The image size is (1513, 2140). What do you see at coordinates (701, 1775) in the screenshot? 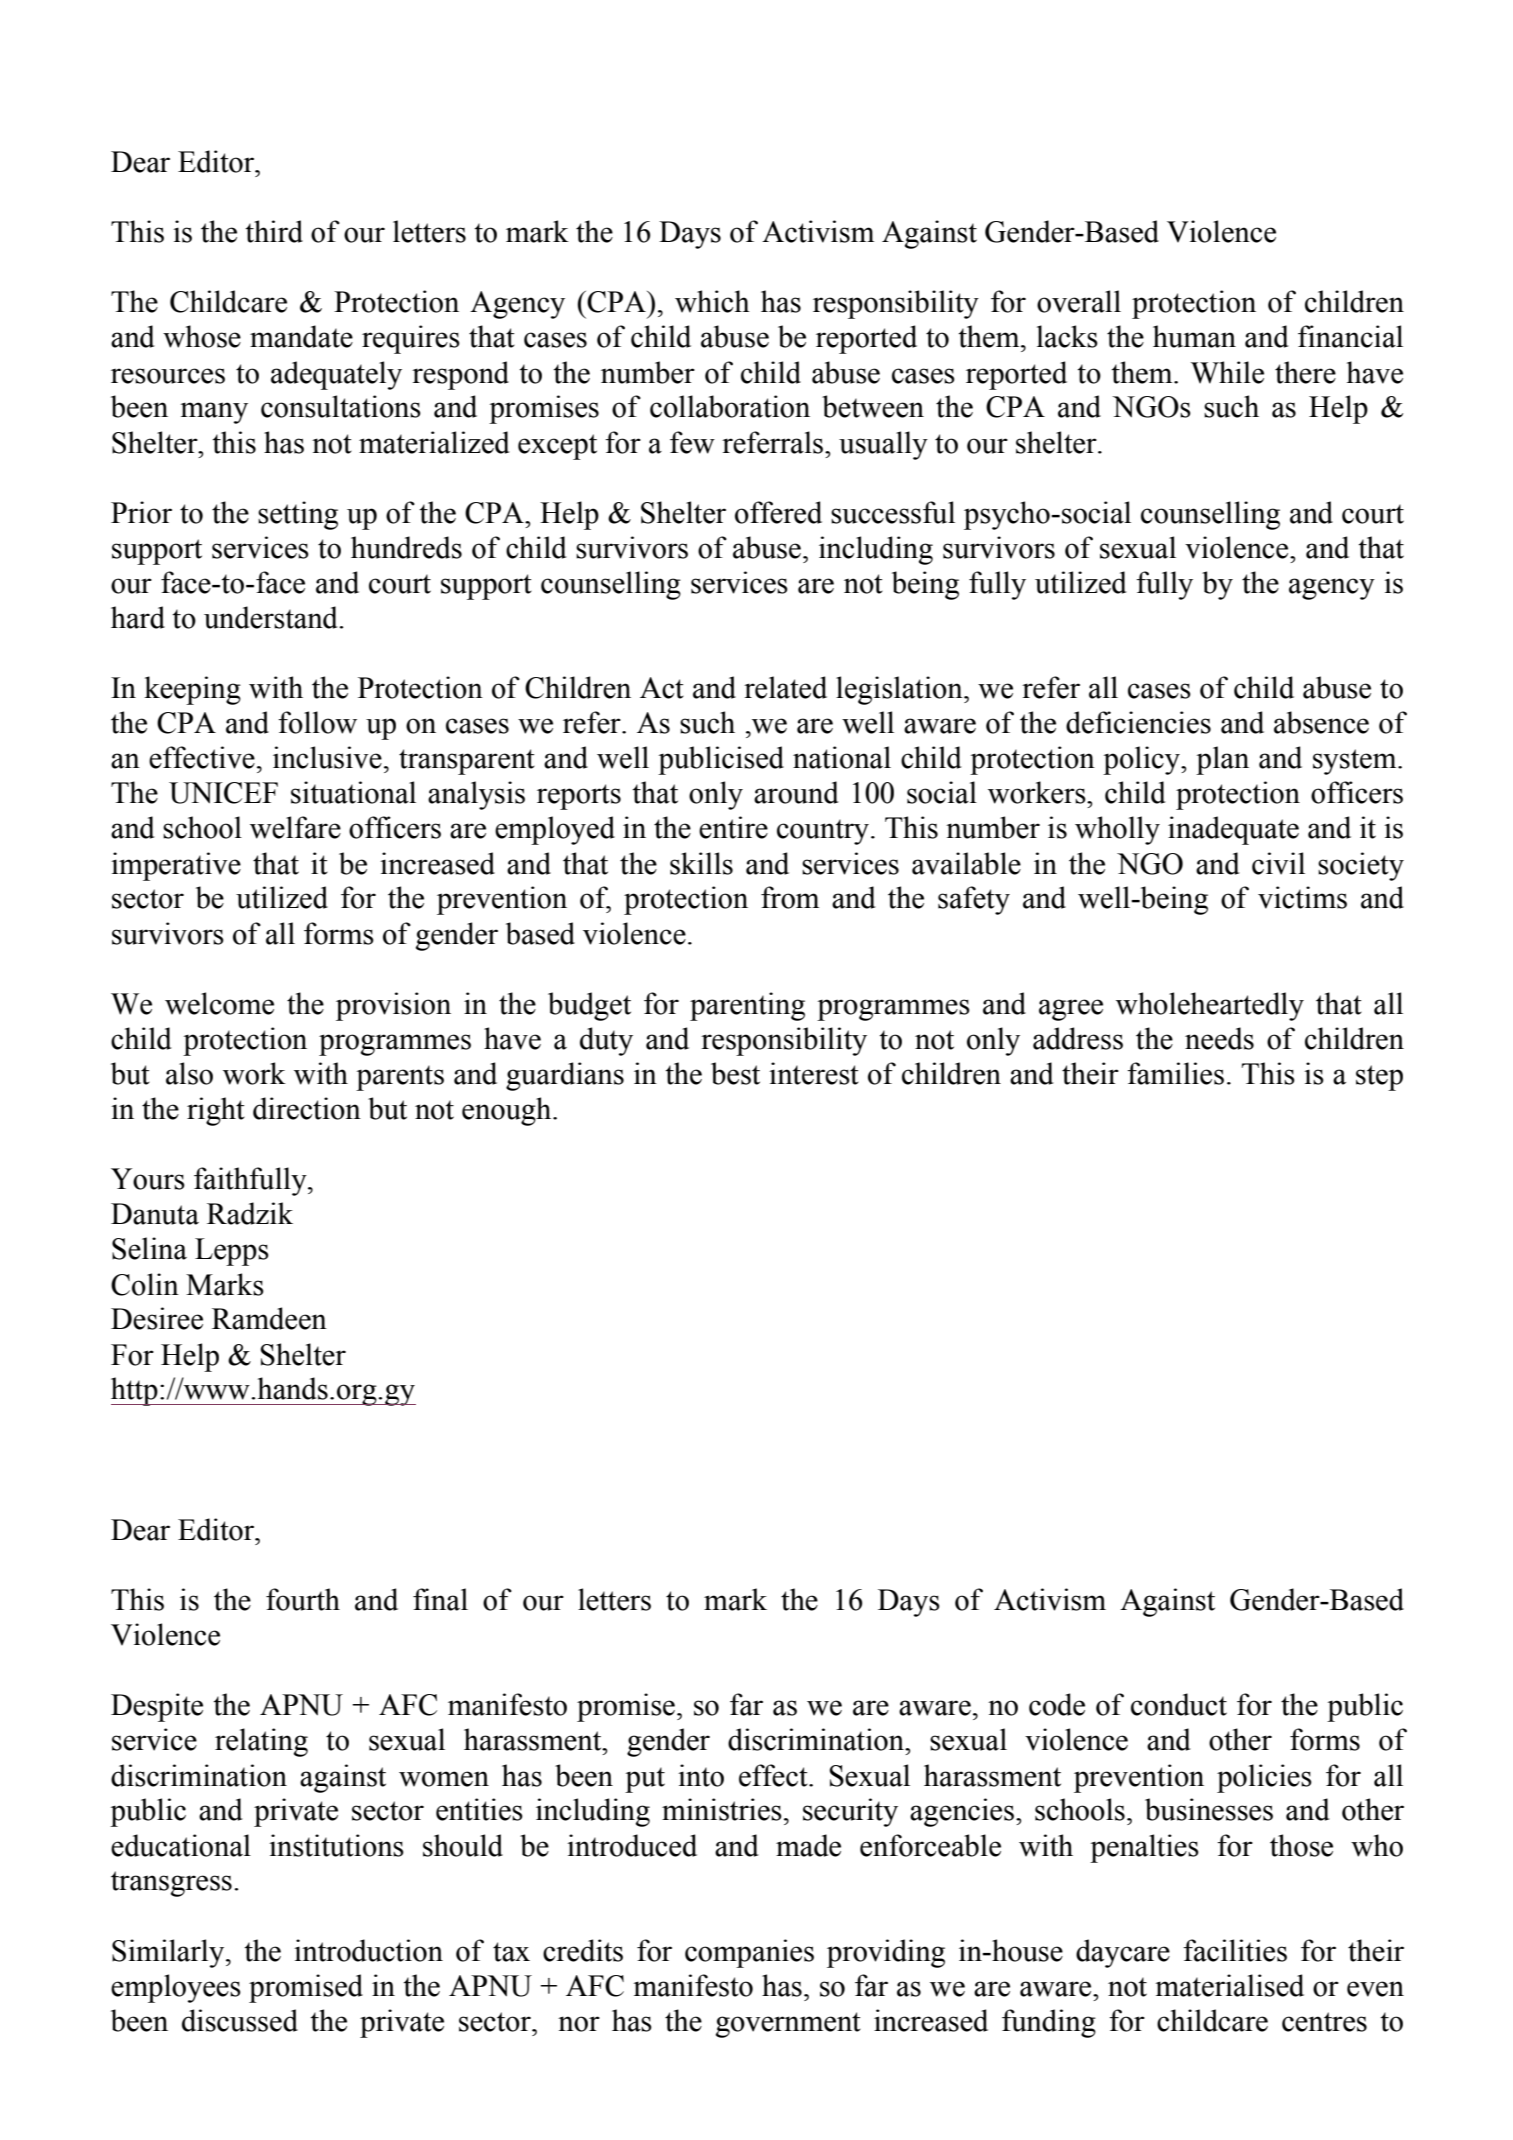
I see `into` at bounding box center [701, 1775].
